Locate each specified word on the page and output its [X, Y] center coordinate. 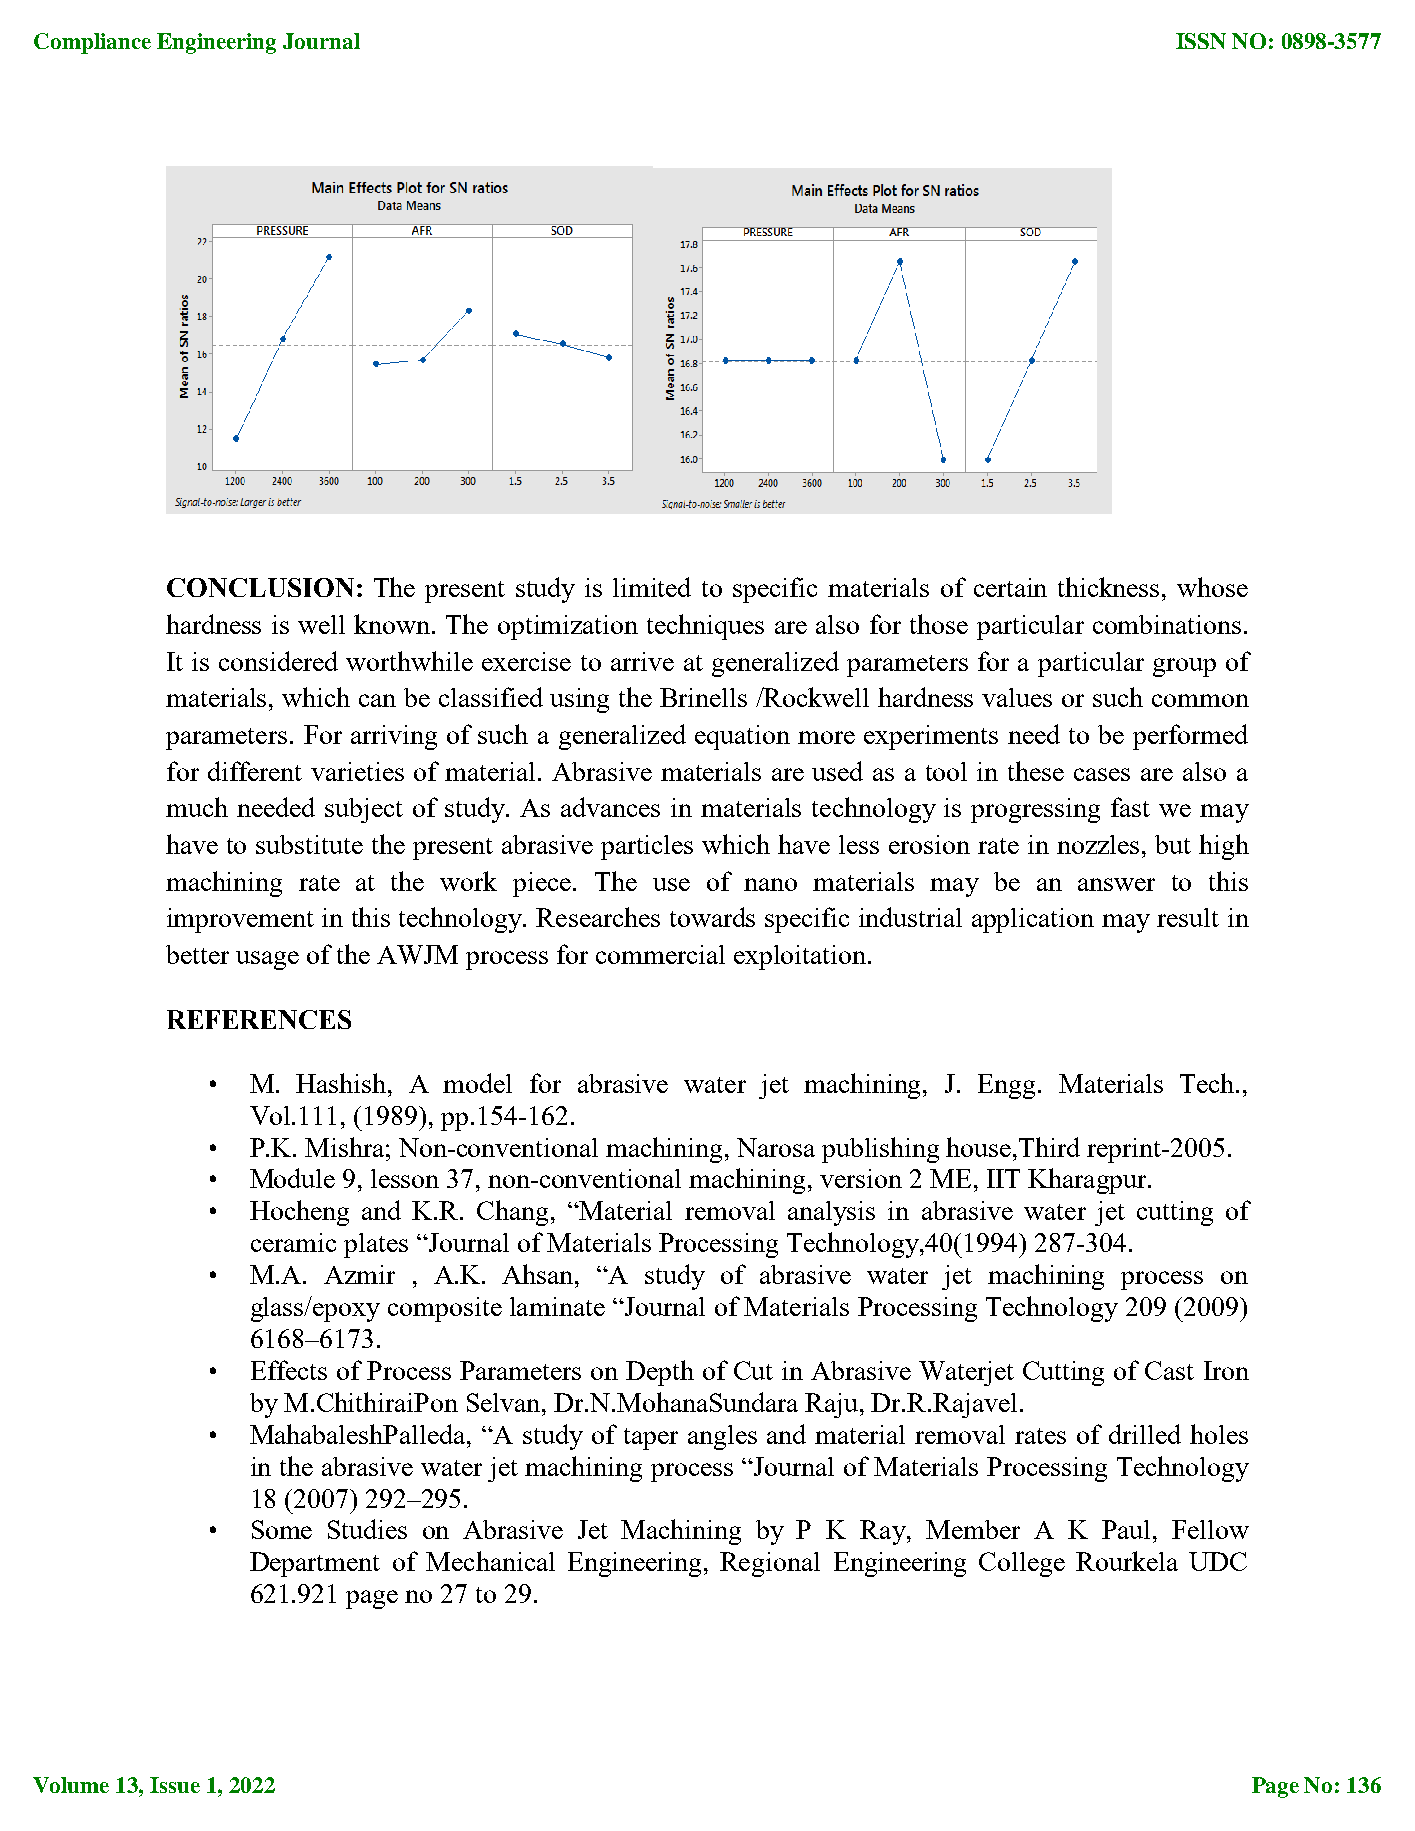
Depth [660, 1373]
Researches [598, 917]
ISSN [1201, 41]
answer [1116, 884]
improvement [240, 920]
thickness [1110, 587]
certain [1010, 587]
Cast [1169, 1370]
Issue [175, 1785]
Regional [770, 1564]
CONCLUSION [260, 587]
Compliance [92, 43]
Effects [289, 1370]
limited [652, 587]
